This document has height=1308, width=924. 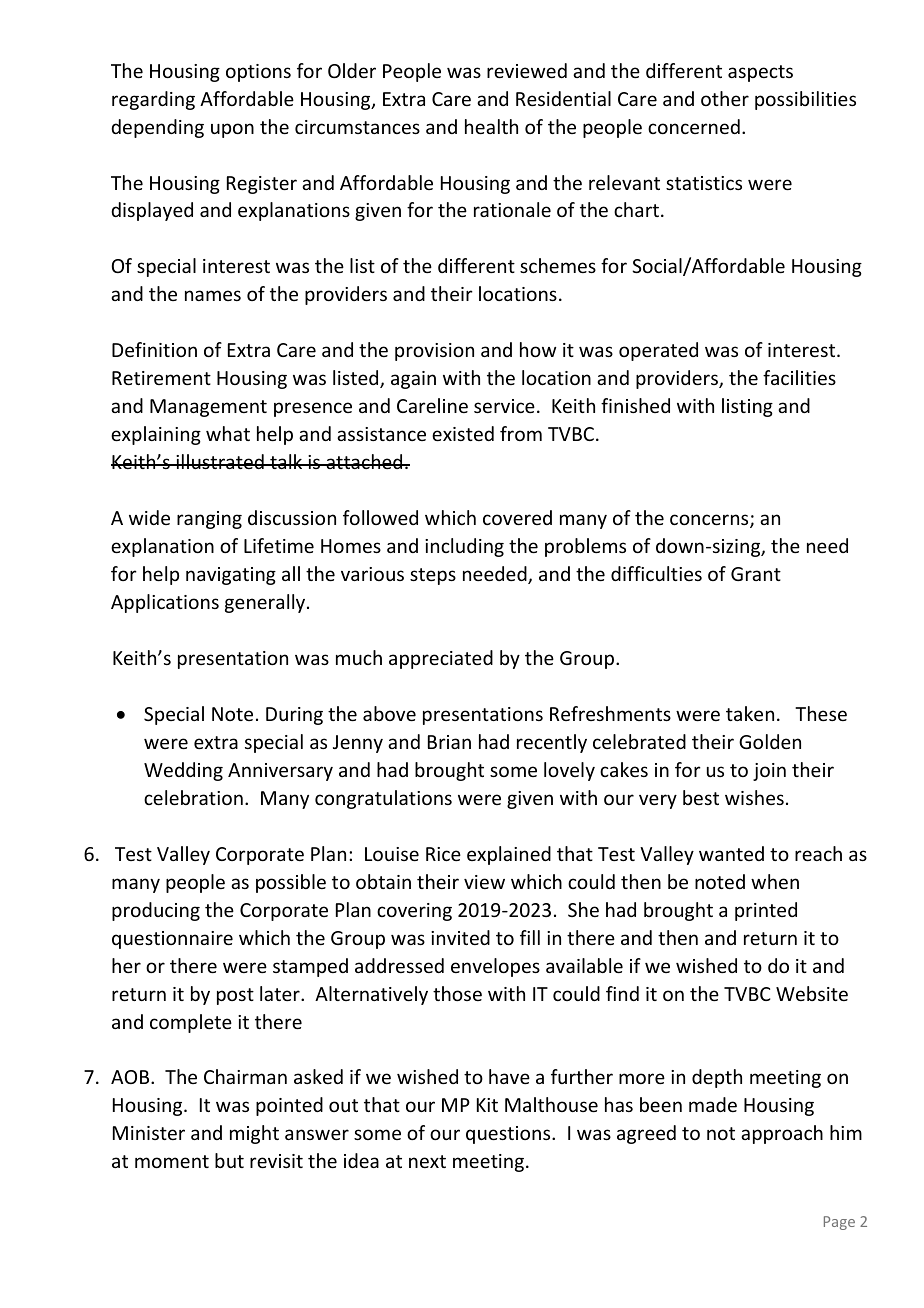 What do you see at coordinates (232, 130) in the document?
I see `upon` at bounding box center [232, 130].
